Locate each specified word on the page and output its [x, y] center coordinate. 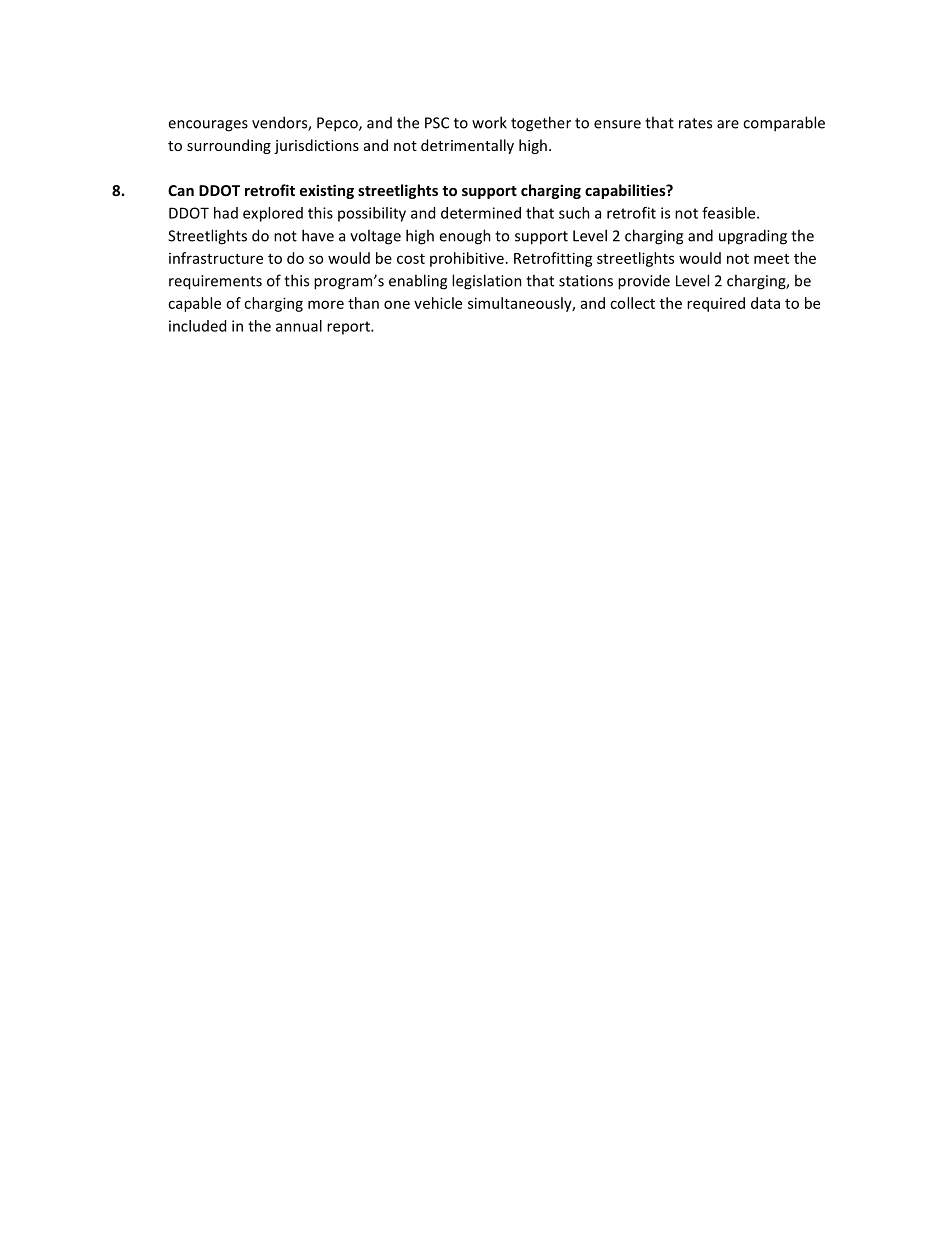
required [716, 304]
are [728, 124]
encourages [208, 126]
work [489, 122]
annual [299, 326]
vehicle [438, 303]
